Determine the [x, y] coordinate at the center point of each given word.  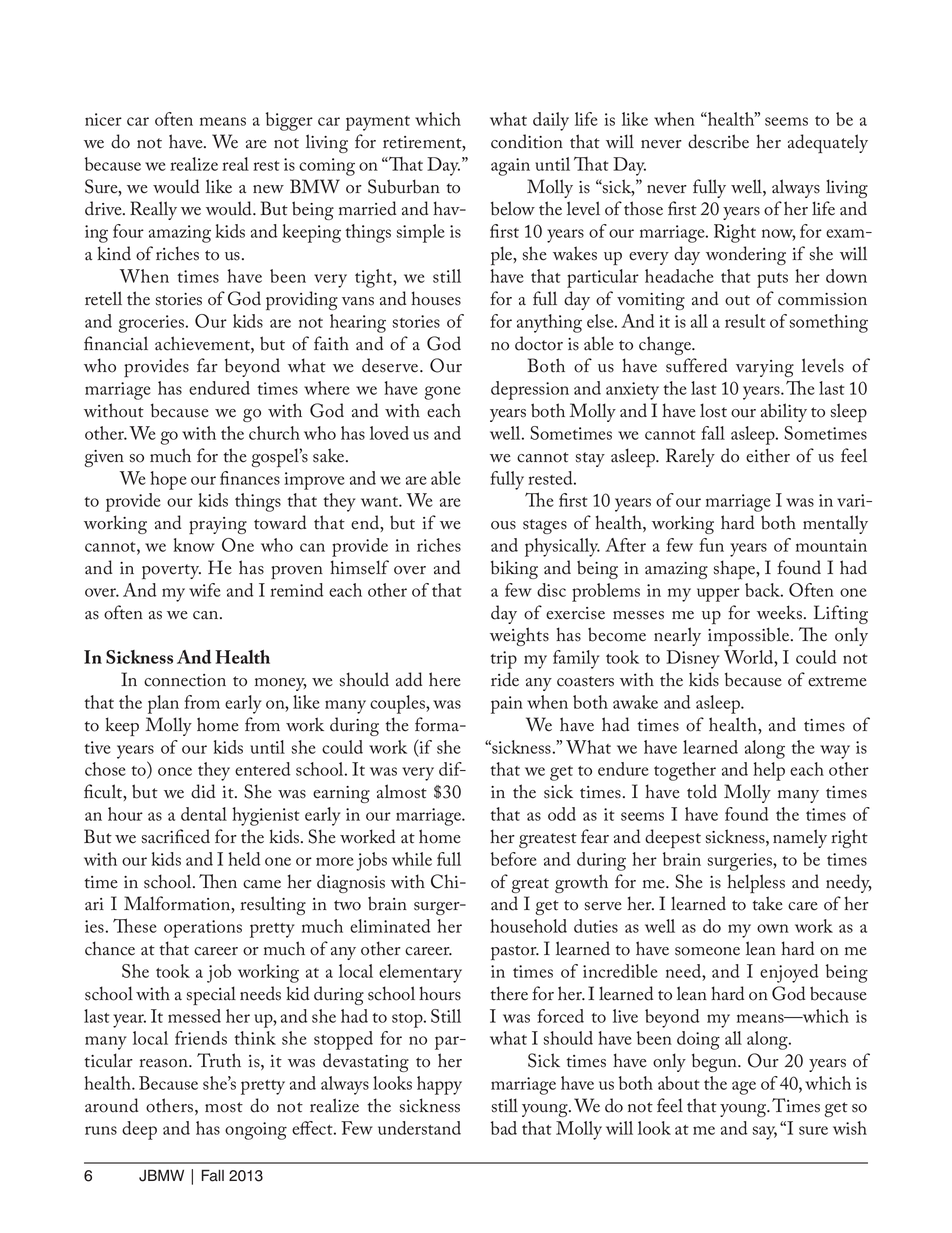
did [203, 791]
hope [168, 480]
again [510, 167]
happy [439, 1085]
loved [389, 433]
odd [562, 814]
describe [718, 141]
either [768, 455]
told [702, 791]
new [268, 189]
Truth [219, 1060]
